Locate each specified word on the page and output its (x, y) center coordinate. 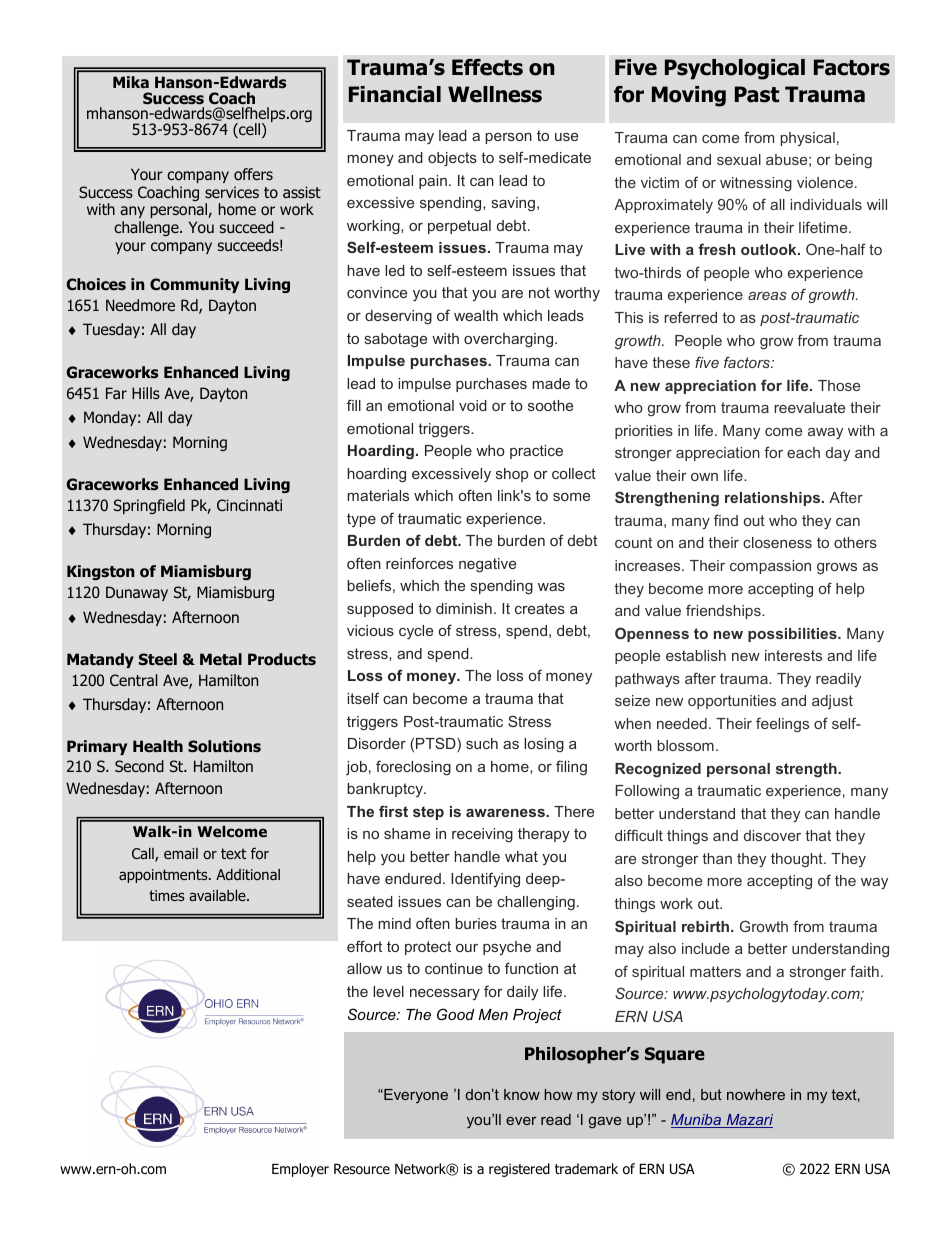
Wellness (495, 94)
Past (757, 94)
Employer (300, 1170)
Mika (131, 82)
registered (519, 1170)
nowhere (756, 1094)
